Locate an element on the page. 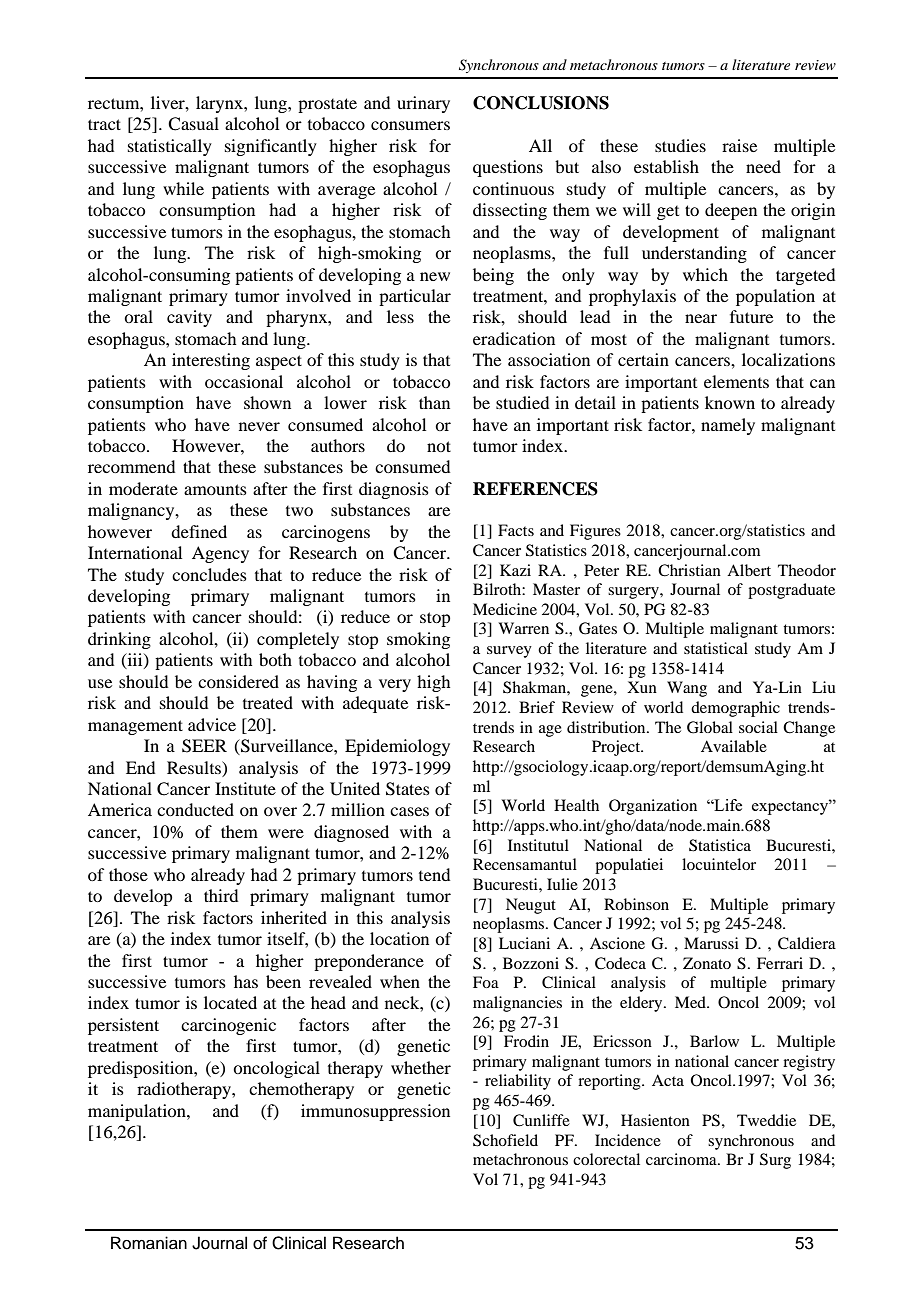 The width and height of the page is (924, 1308). namely is located at coordinates (728, 426).
